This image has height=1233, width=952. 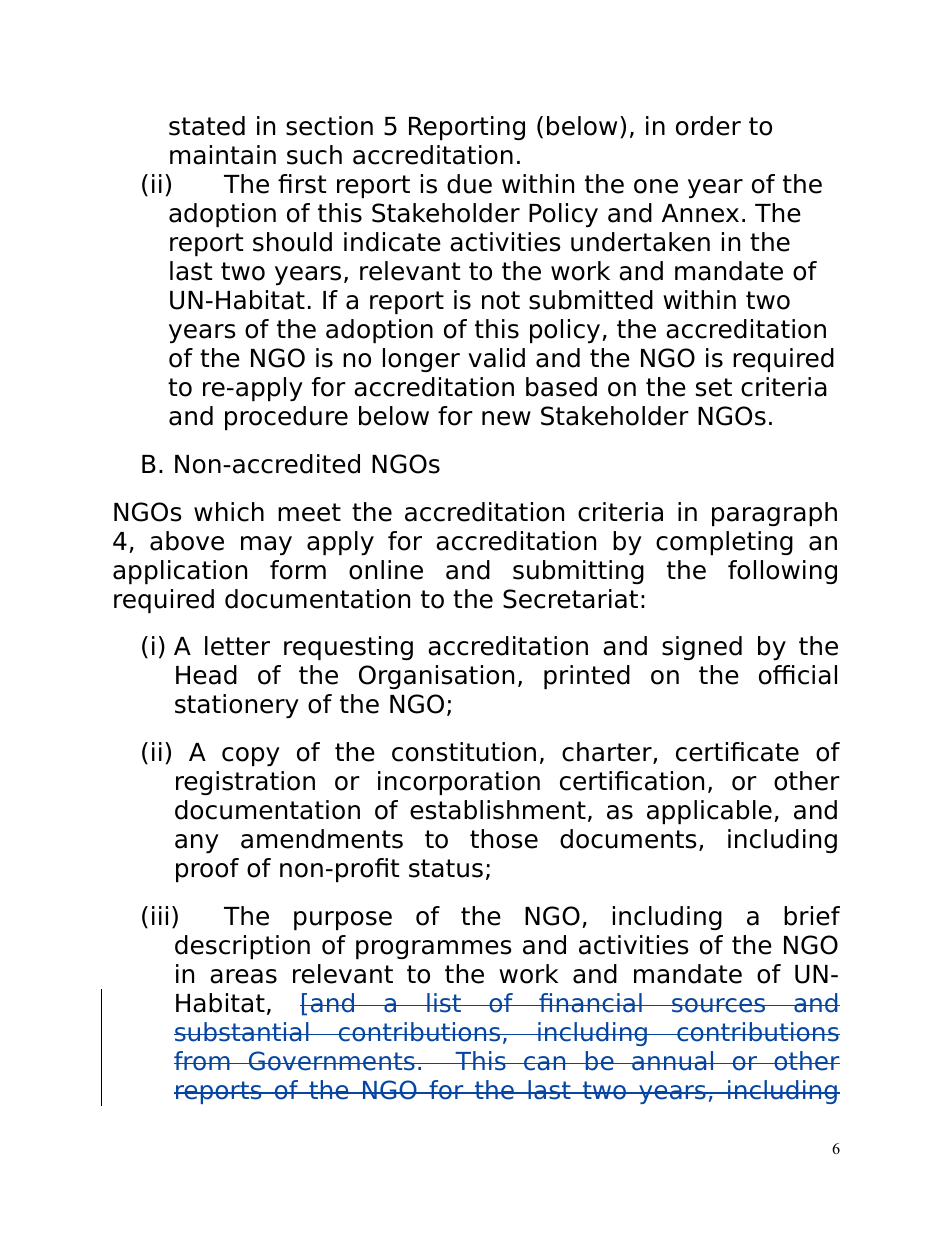 I want to click on maintain, so click(x=223, y=155).
